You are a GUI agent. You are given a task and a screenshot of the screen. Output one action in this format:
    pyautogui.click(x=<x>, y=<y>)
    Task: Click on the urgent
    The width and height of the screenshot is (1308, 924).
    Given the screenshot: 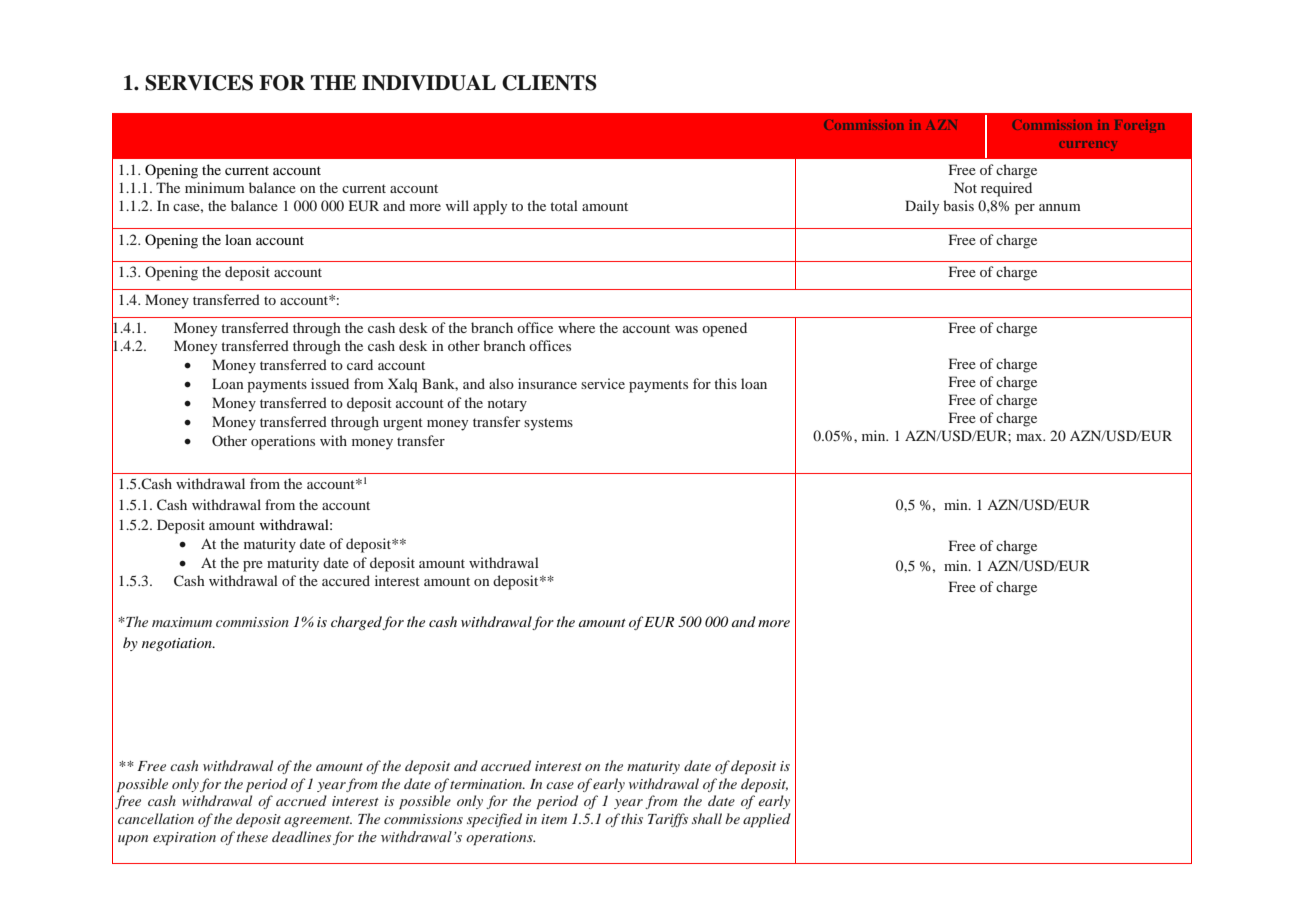 What is the action you would take?
    pyautogui.click(x=403, y=424)
